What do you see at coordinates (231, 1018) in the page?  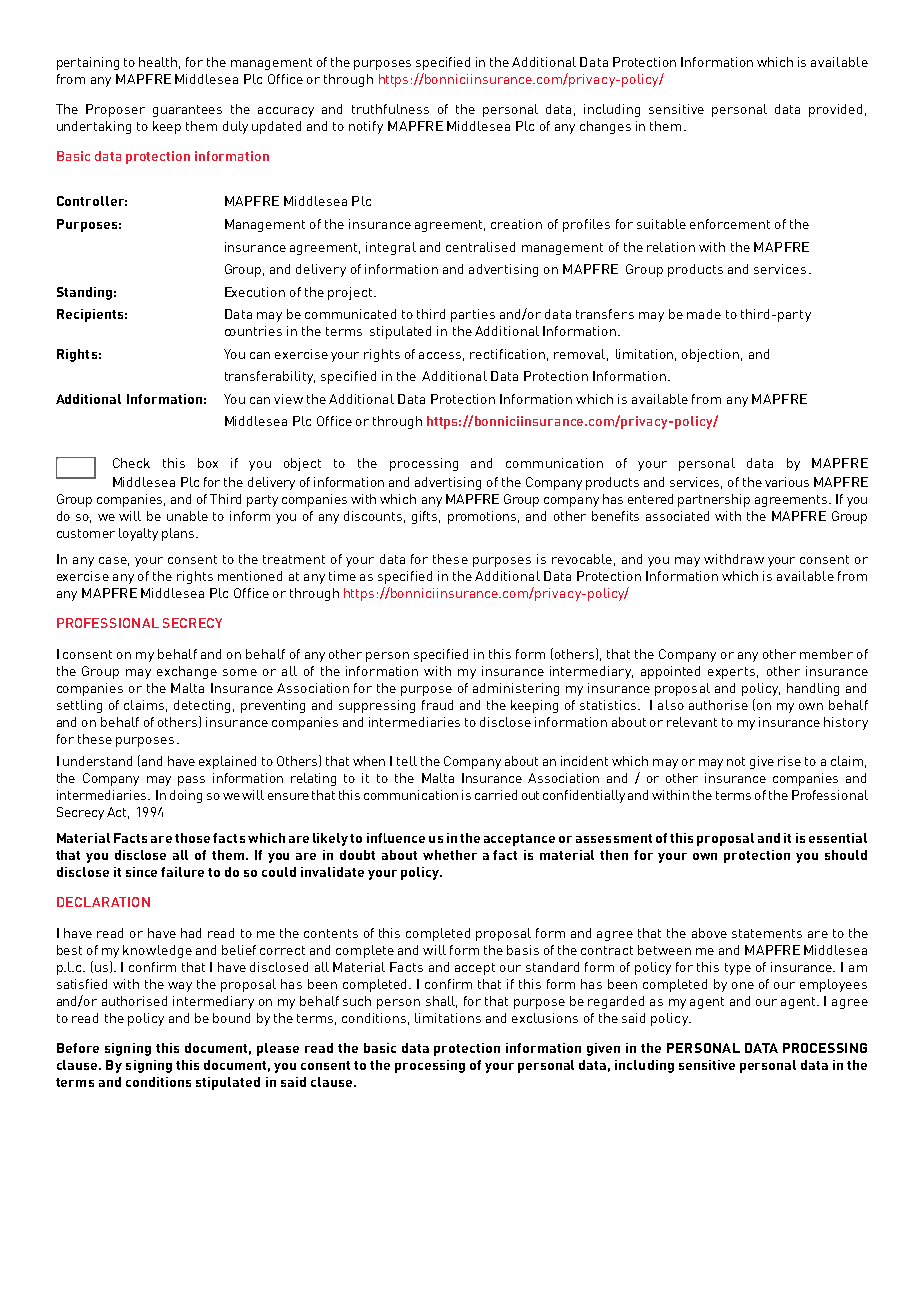 I see `bound` at bounding box center [231, 1018].
